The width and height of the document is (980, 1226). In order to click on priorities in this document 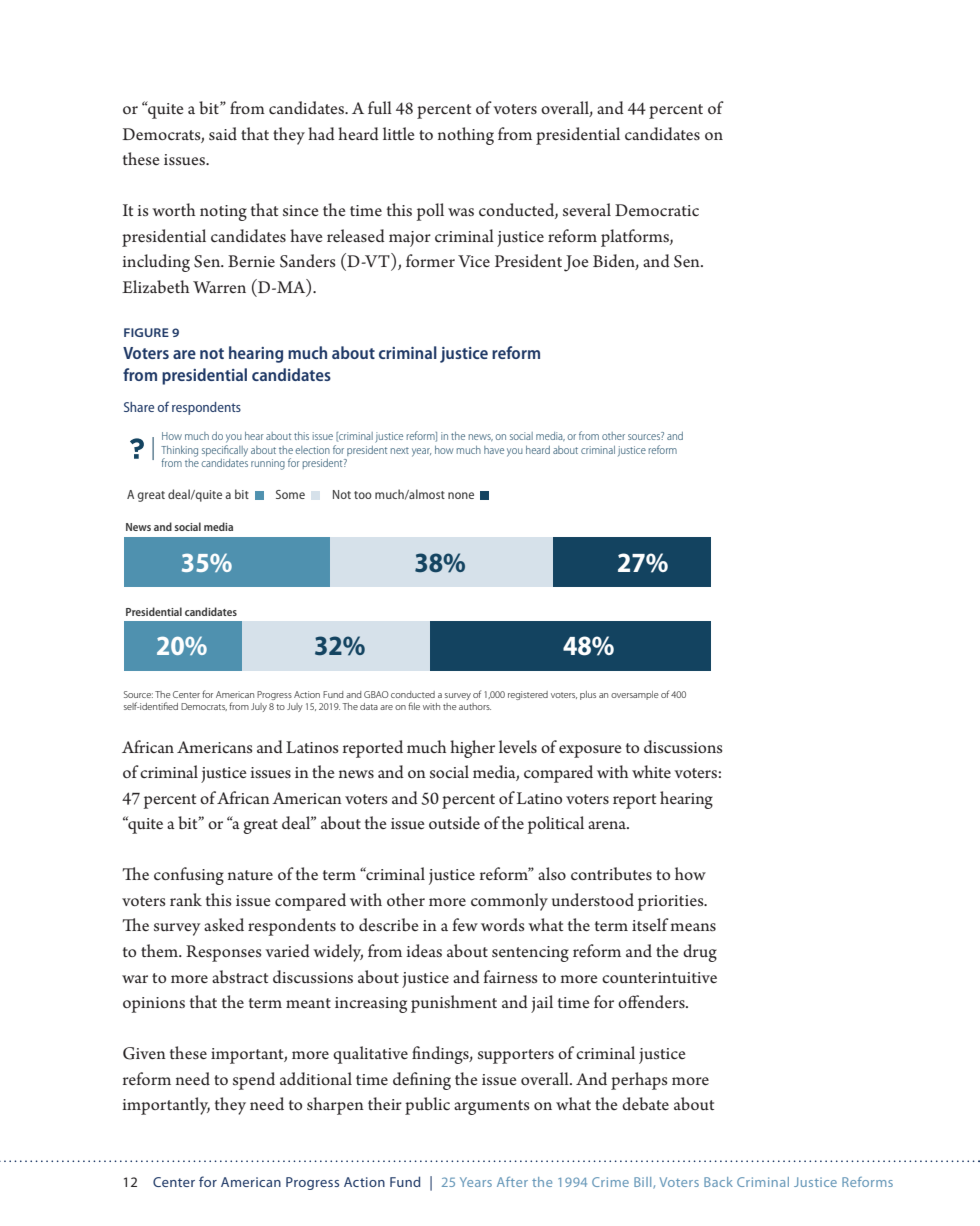, I will do `click(672, 903)`.
